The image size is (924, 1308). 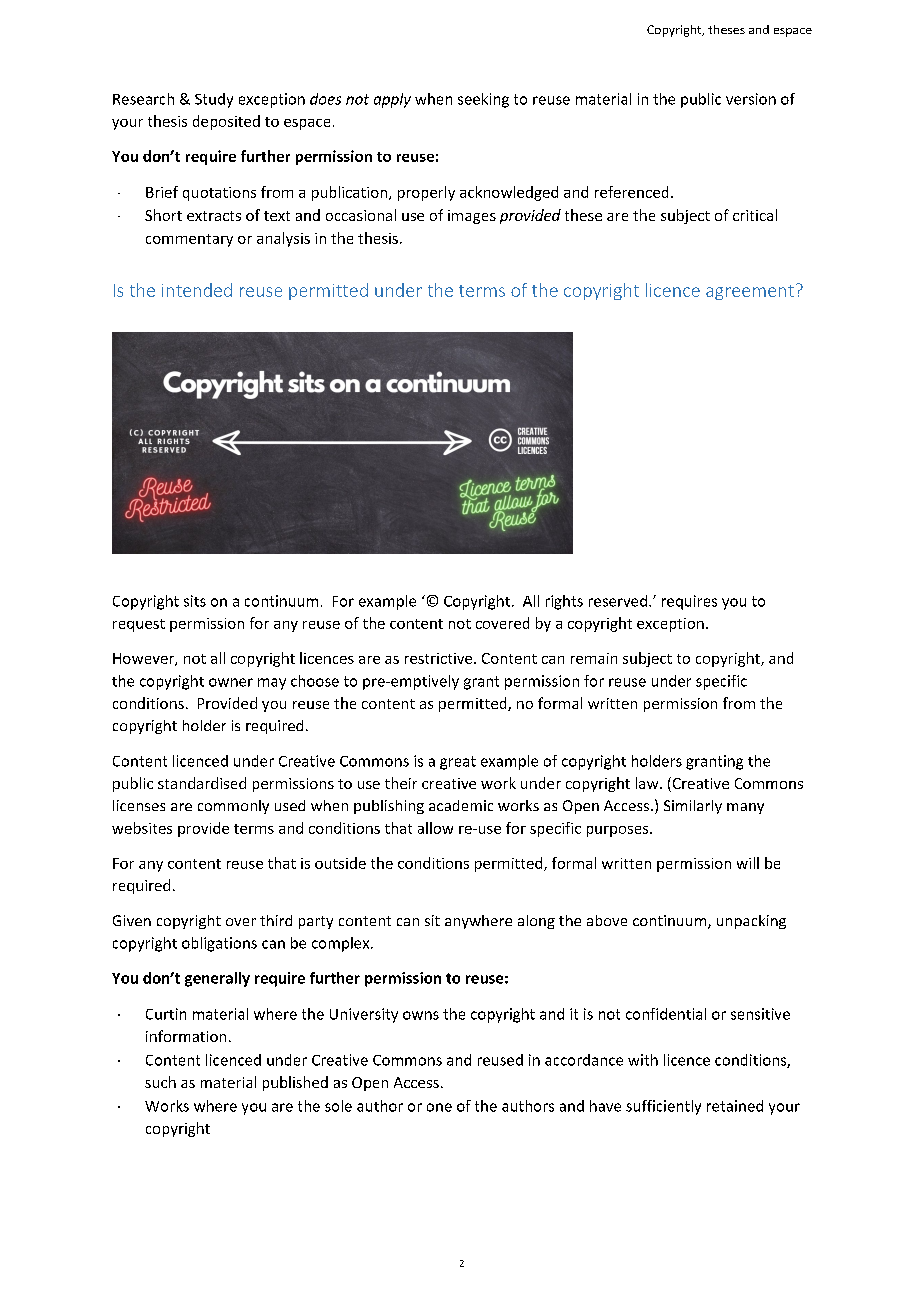 What do you see at coordinates (564, 602) in the screenshot?
I see `rights` at bounding box center [564, 602].
